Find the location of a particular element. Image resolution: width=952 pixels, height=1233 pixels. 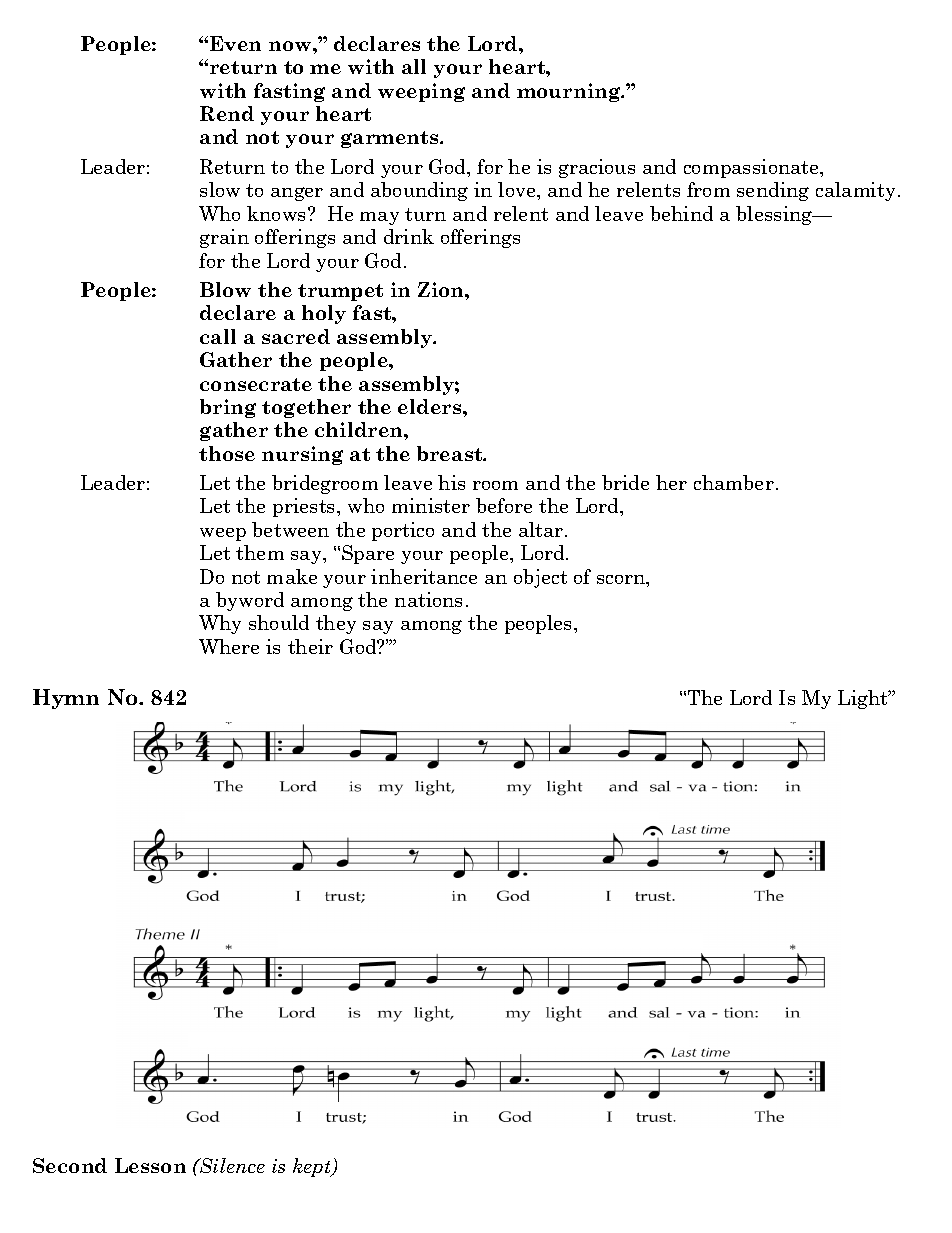

object is located at coordinates (540, 578).
